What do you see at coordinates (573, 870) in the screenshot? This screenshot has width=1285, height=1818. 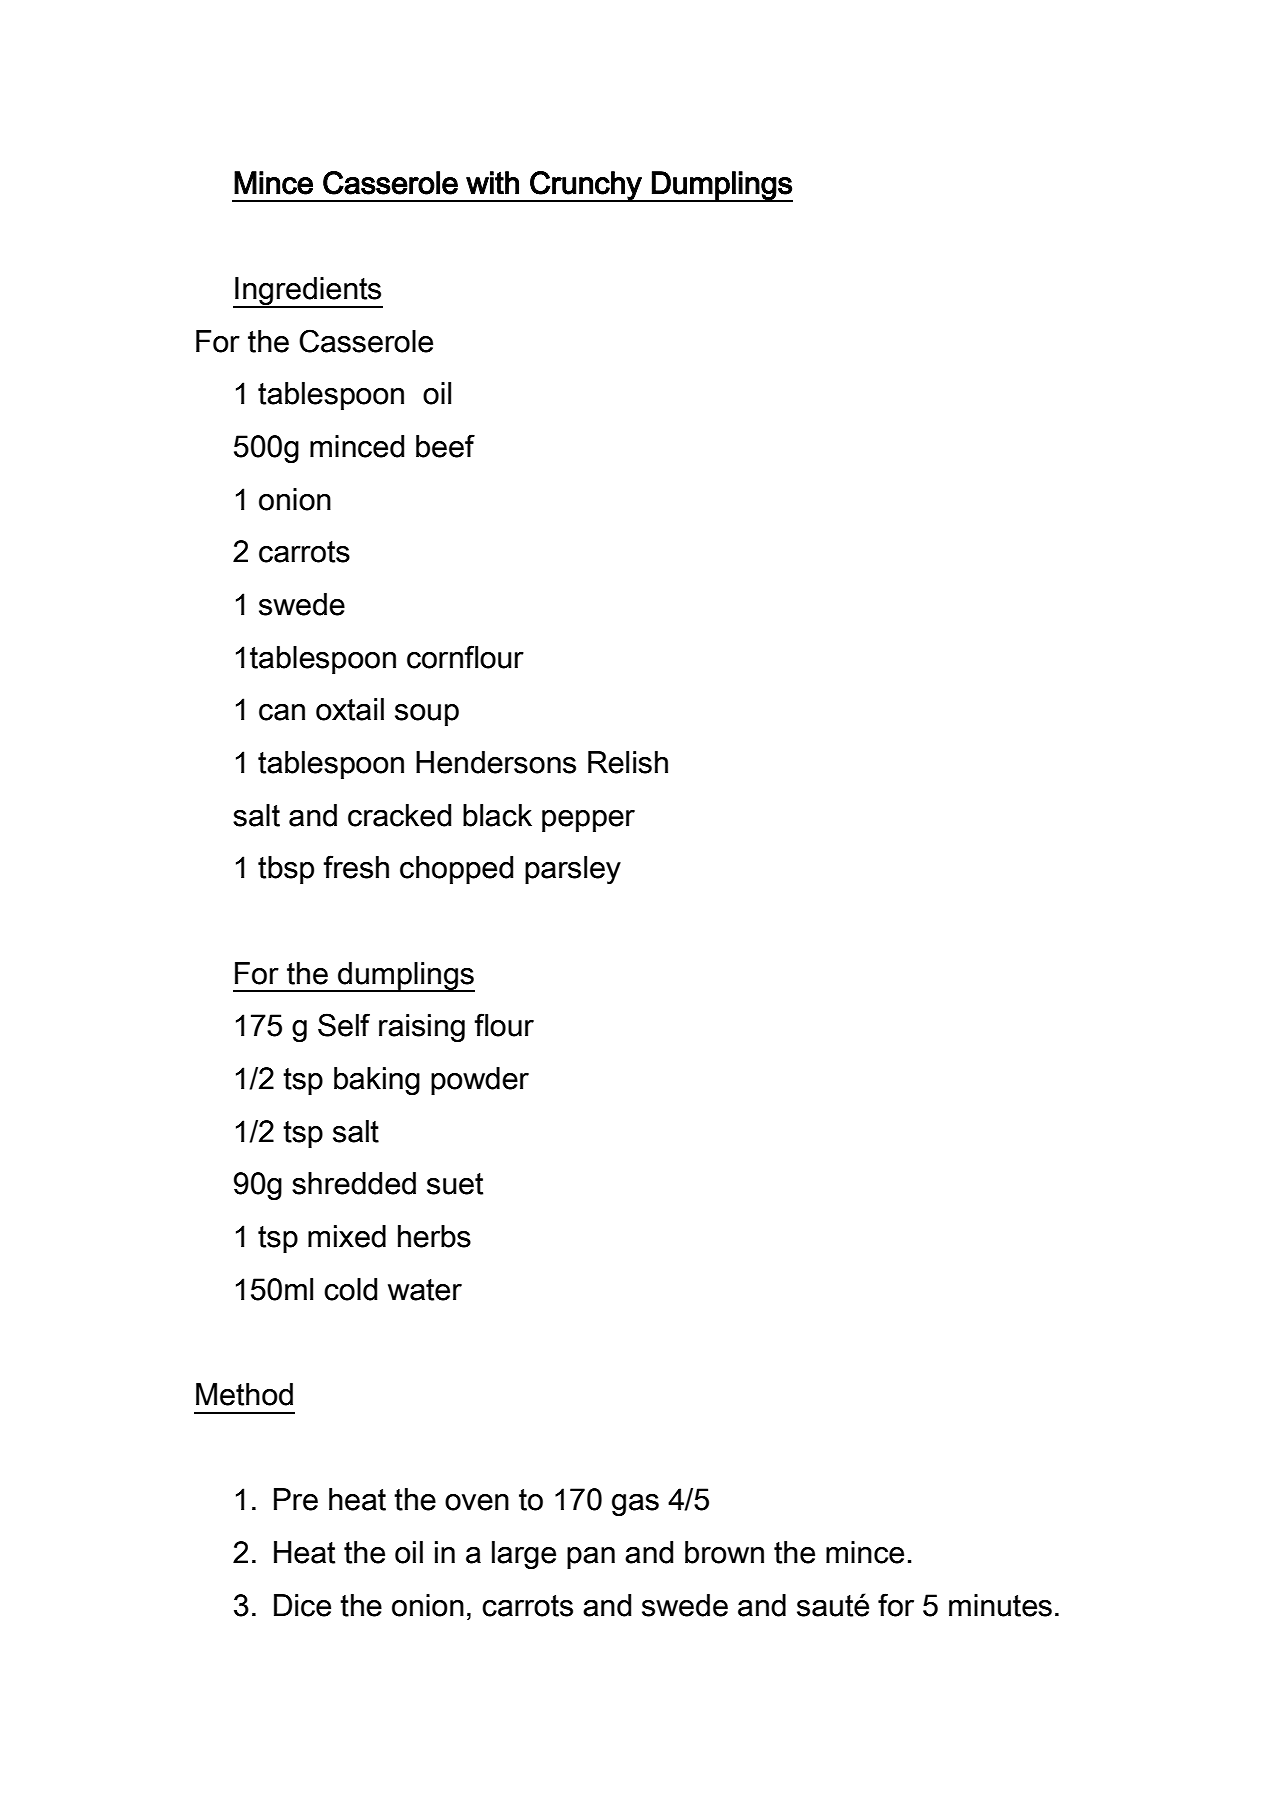 I see `parsley` at bounding box center [573, 870].
